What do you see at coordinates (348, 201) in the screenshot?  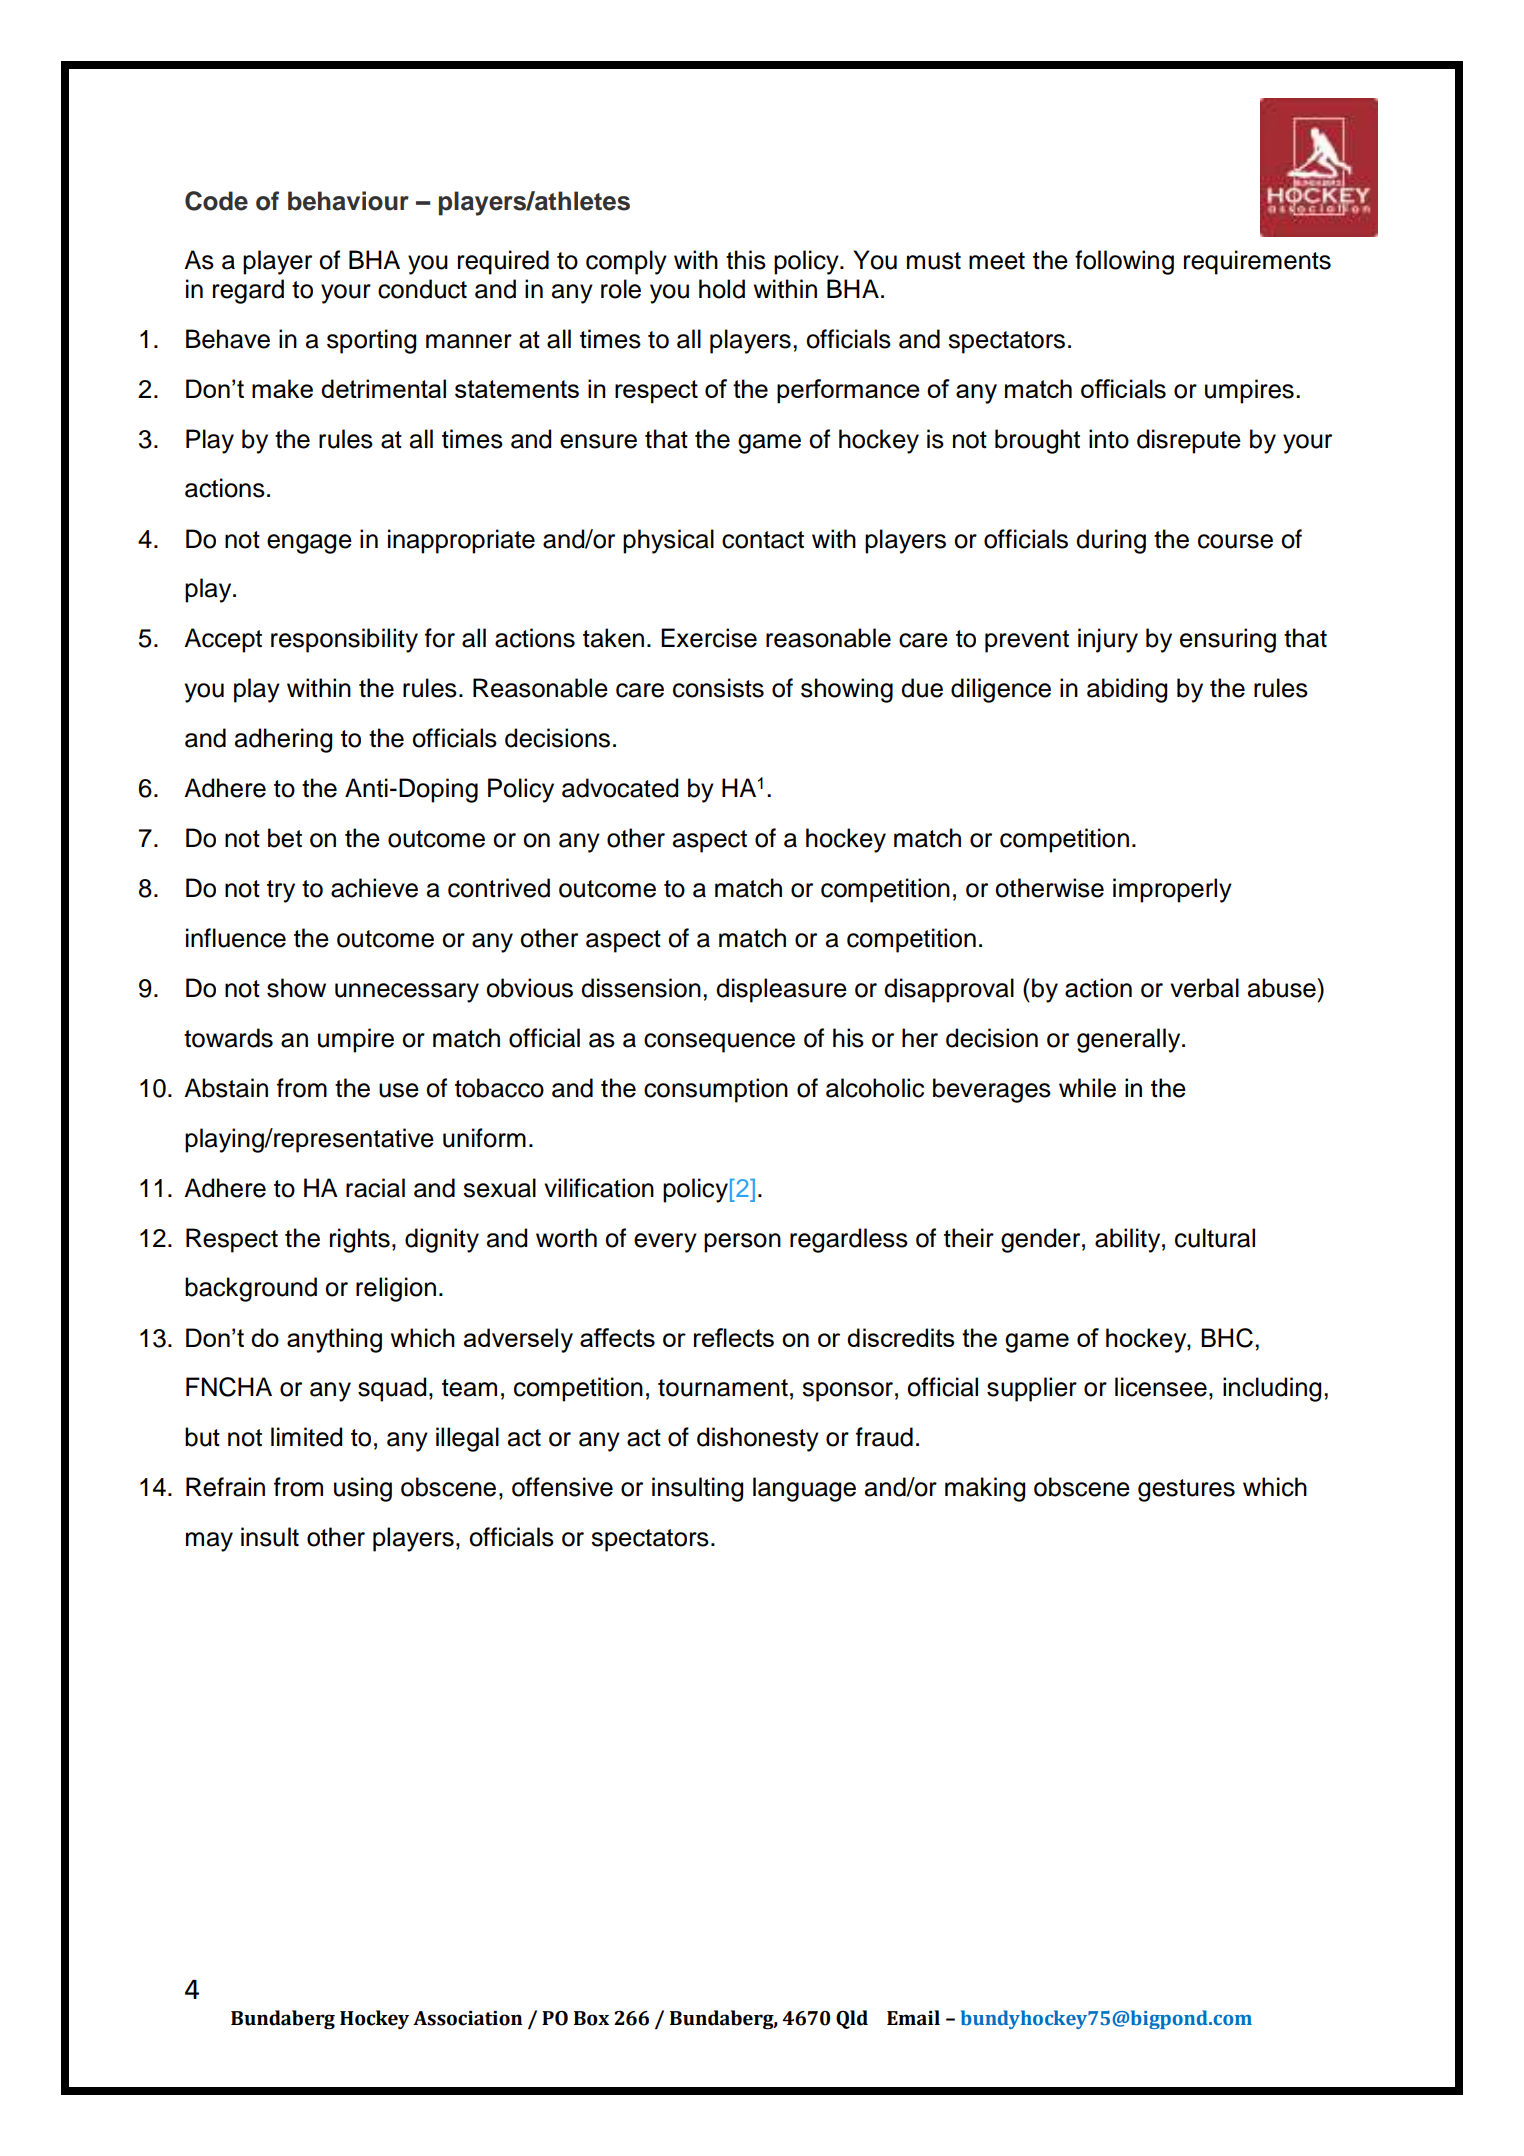 I see `behaviour` at bounding box center [348, 201].
